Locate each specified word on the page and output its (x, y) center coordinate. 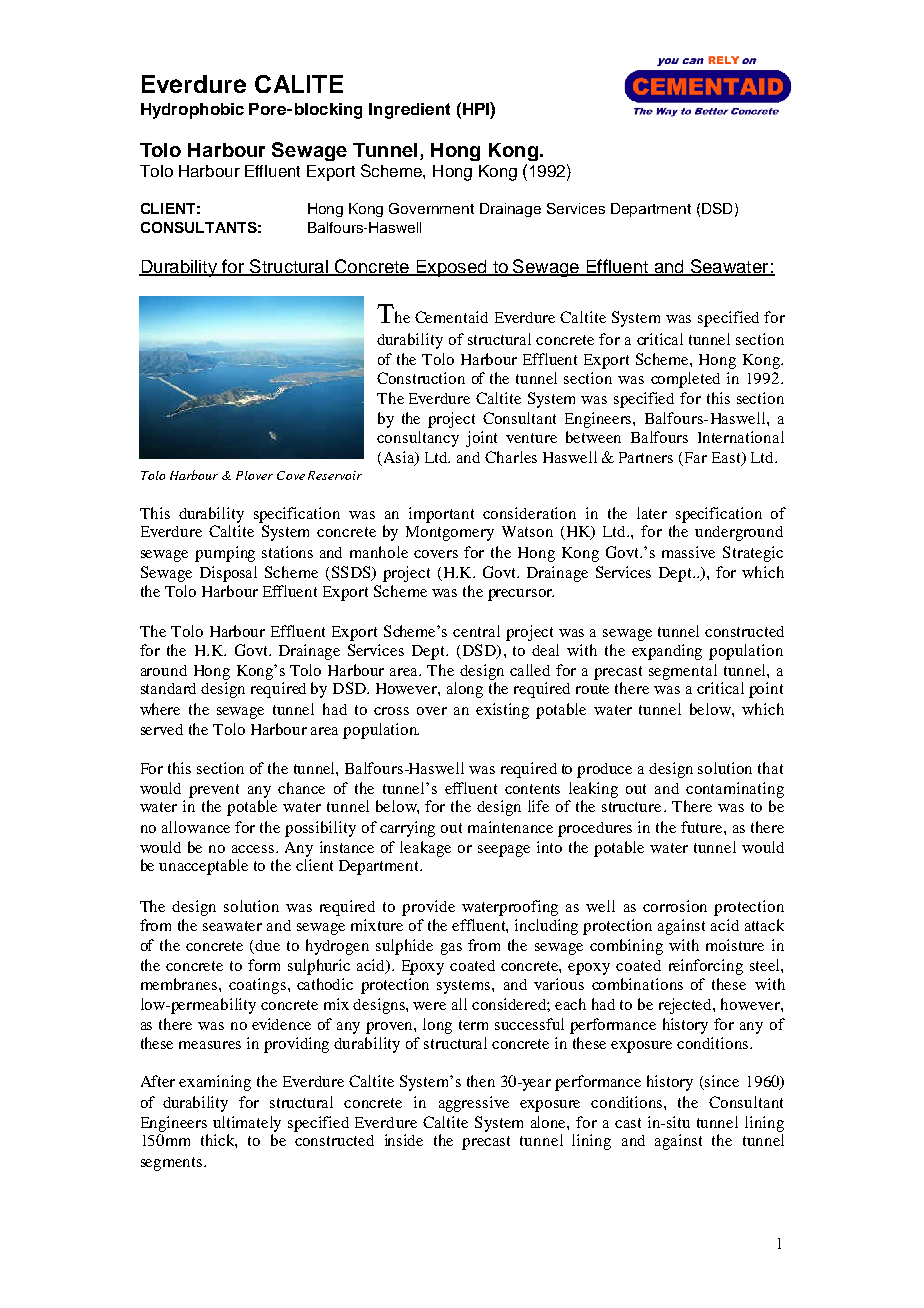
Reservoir (335, 475)
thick (219, 1141)
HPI (475, 108)
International (741, 437)
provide (428, 908)
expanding (667, 652)
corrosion (675, 906)
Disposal (228, 574)
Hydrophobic (192, 111)
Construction (421, 378)
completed (685, 380)
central (476, 631)
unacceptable (203, 867)
